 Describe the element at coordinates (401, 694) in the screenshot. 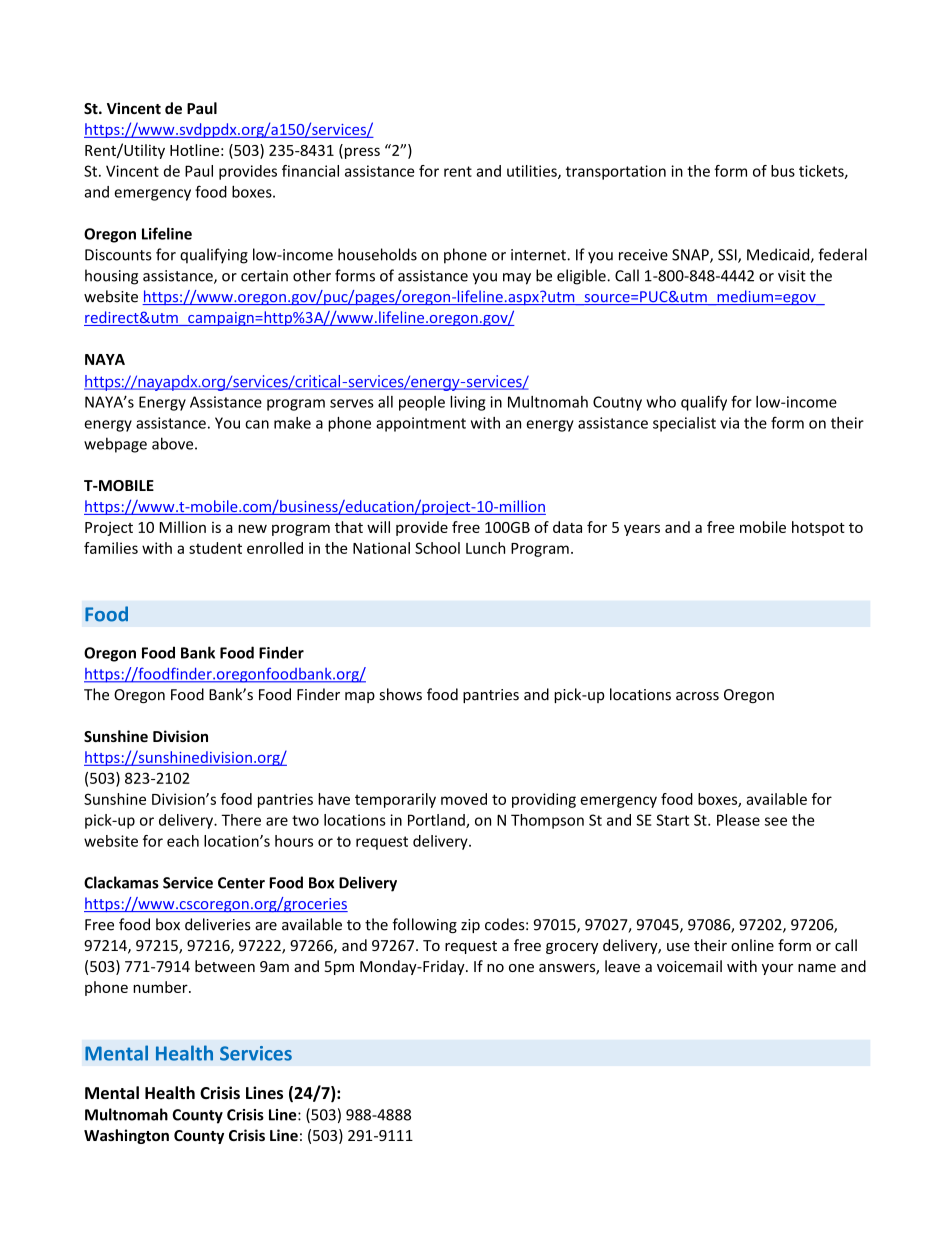

I see `shows` at that location.
